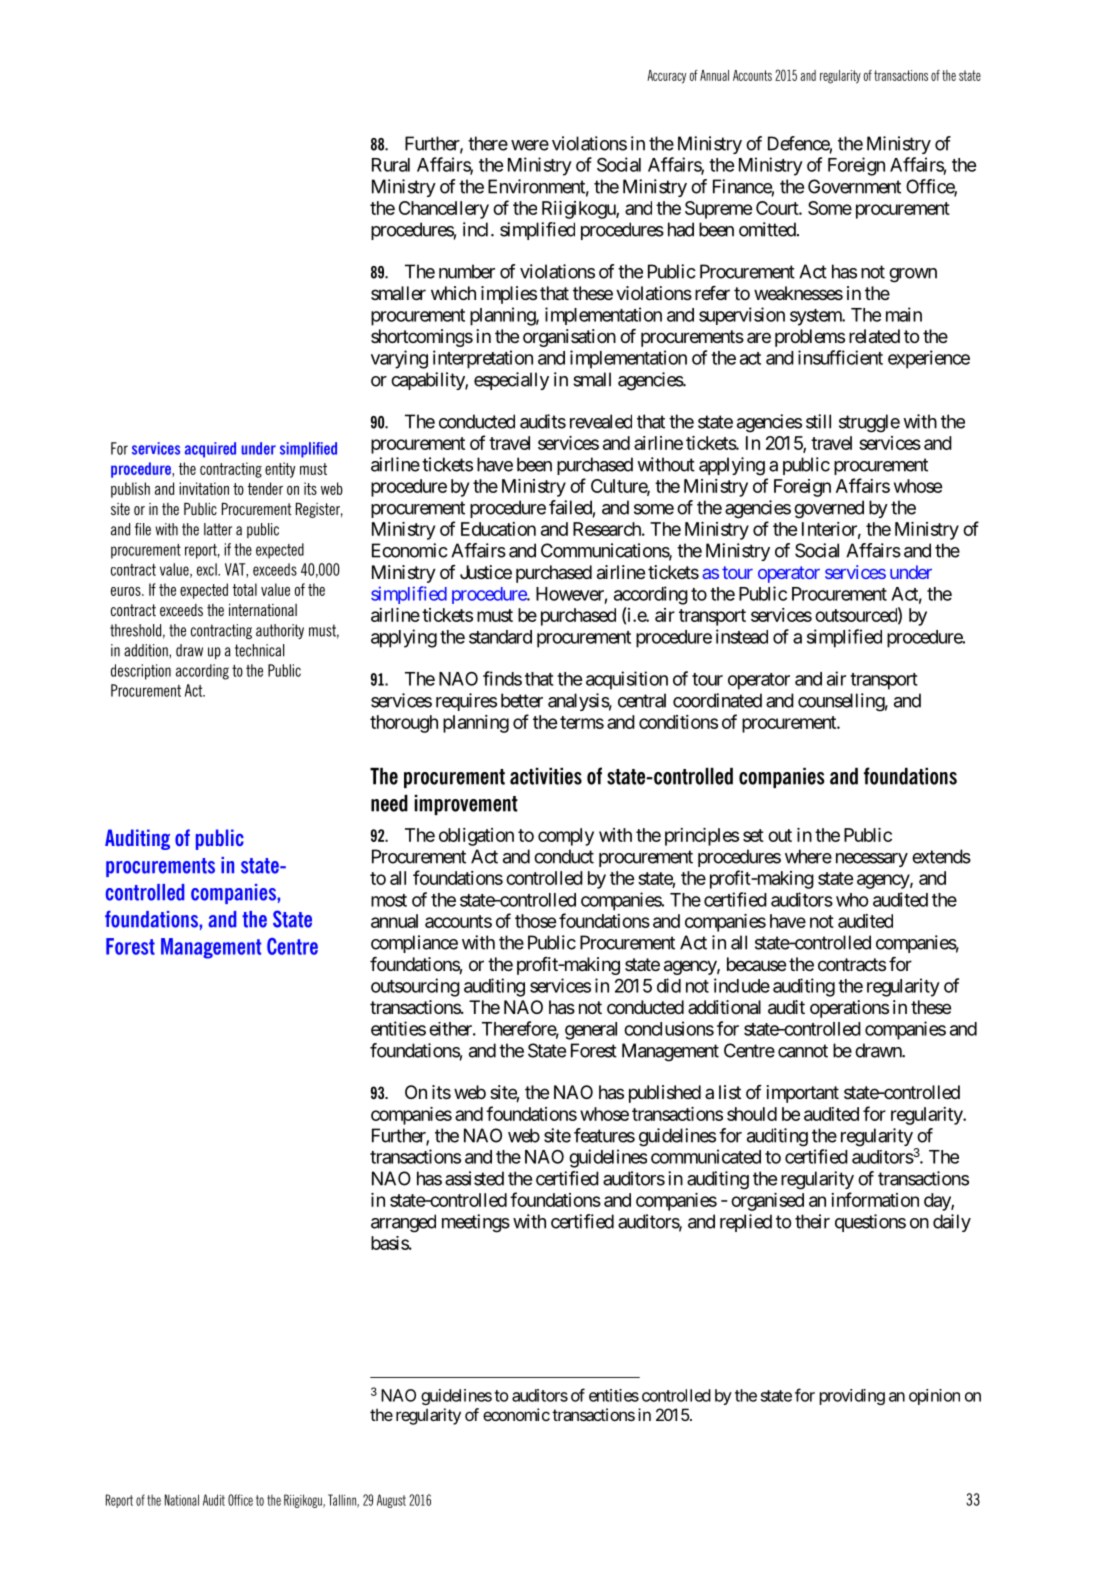 Image resolution: width=1114 pixels, height=1576 pixels. Describe the element at coordinates (803, 1094) in the page. I see `important` at that location.
